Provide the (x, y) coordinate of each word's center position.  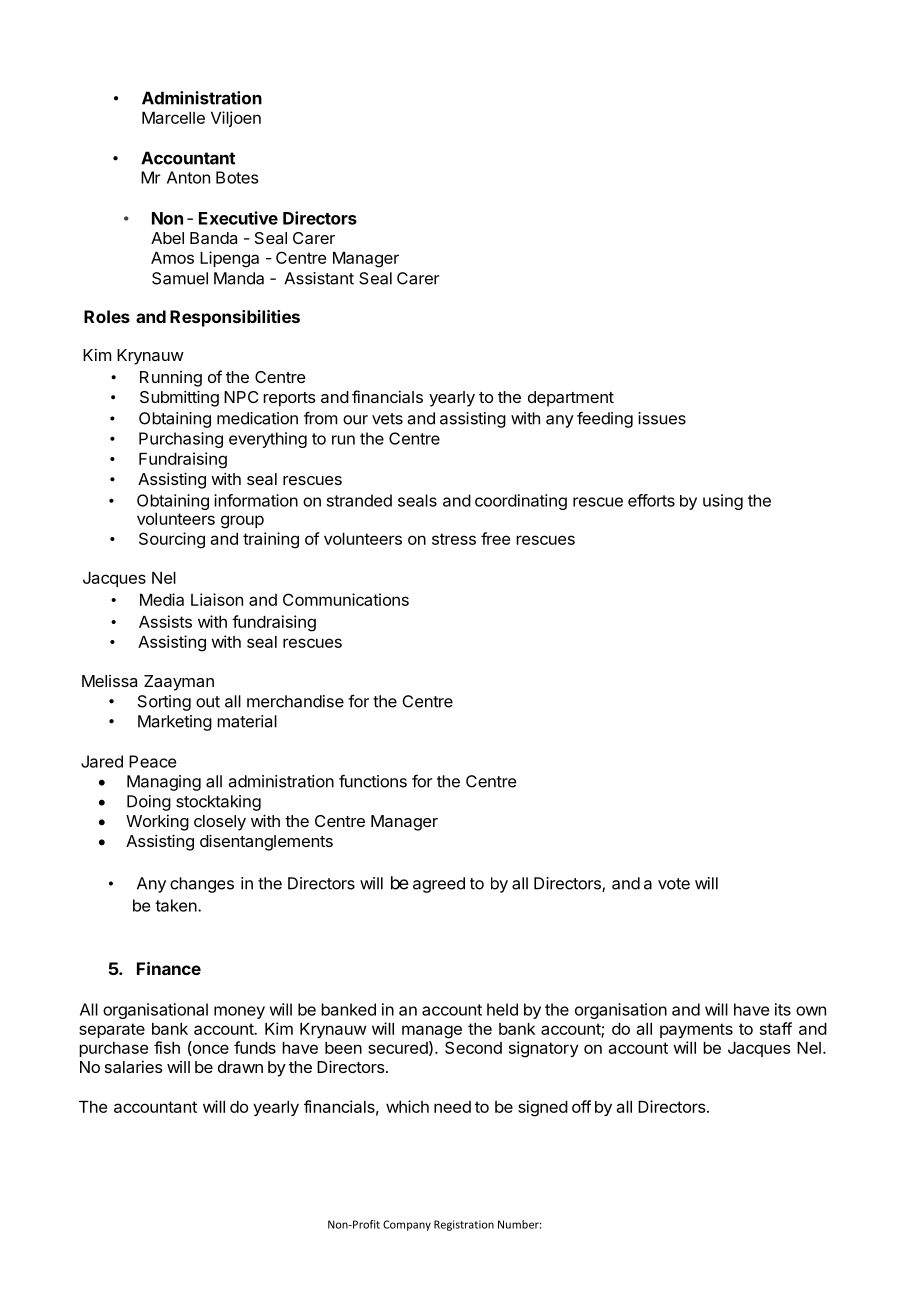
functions (373, 781)
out (208, 702)
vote (674, 884)
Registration (464, 1225)
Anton (188, 177)
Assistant (319, 278)
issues (662, 418)
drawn (240, 1067)
